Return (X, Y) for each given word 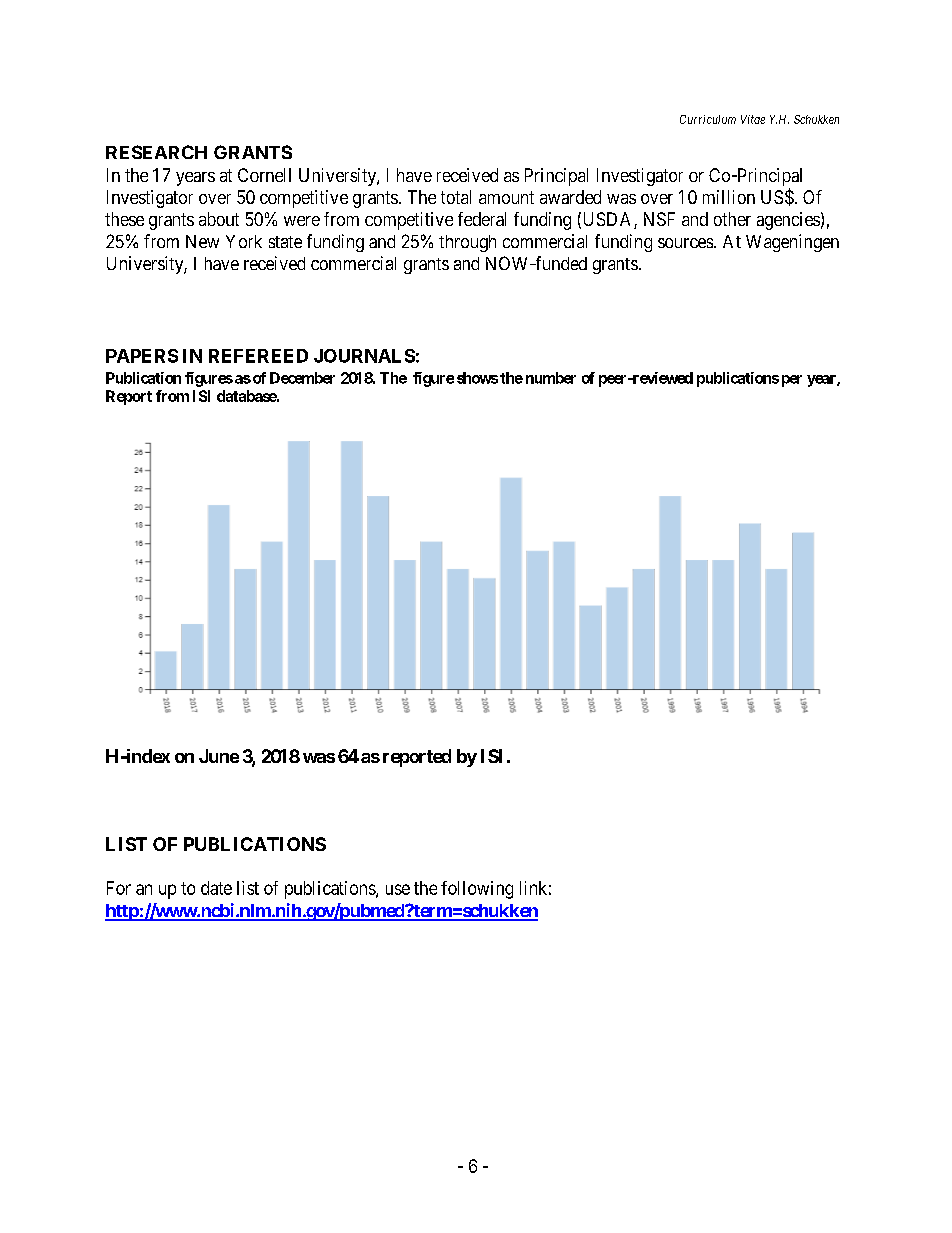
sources (685, 243)
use (398, 889)
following (477, 890)
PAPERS (142, 356)
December (302, 378)
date (216, 888)
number (551, 378)
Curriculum (708, 119)
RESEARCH (156, 152)
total (456, 197)
